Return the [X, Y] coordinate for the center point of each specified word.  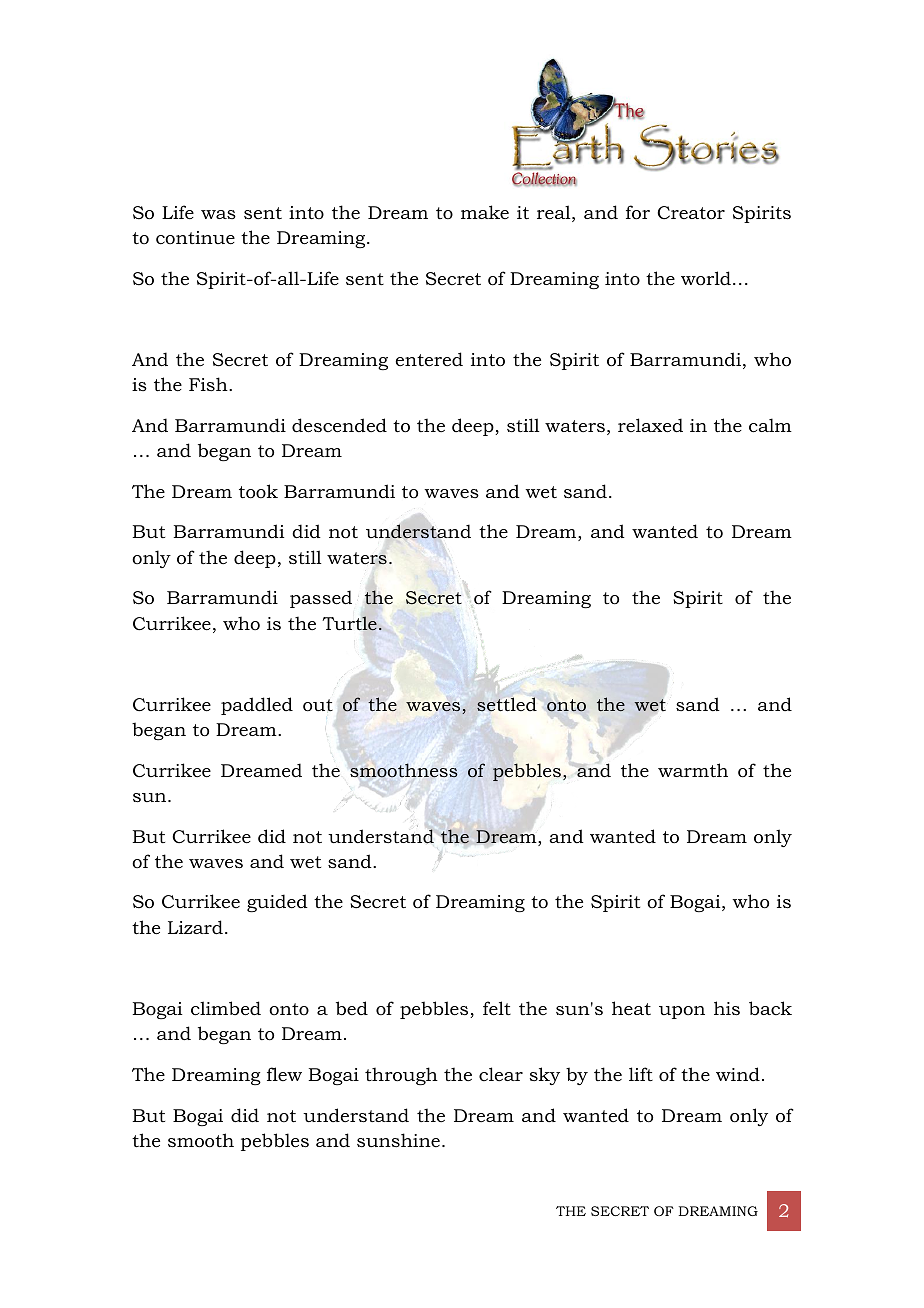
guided [277, 903]
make [485, 212]
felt [497, 1008]
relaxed [650, 425]
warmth [693, 770]
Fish [209, 384]
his [727, 1008]
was [218, 214]
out [318, 705]
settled [507, 704]
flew [284, 1074]
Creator [691, 213]
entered [429, 359]
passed [321, 599]
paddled [257, 706]
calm [770, 425]
